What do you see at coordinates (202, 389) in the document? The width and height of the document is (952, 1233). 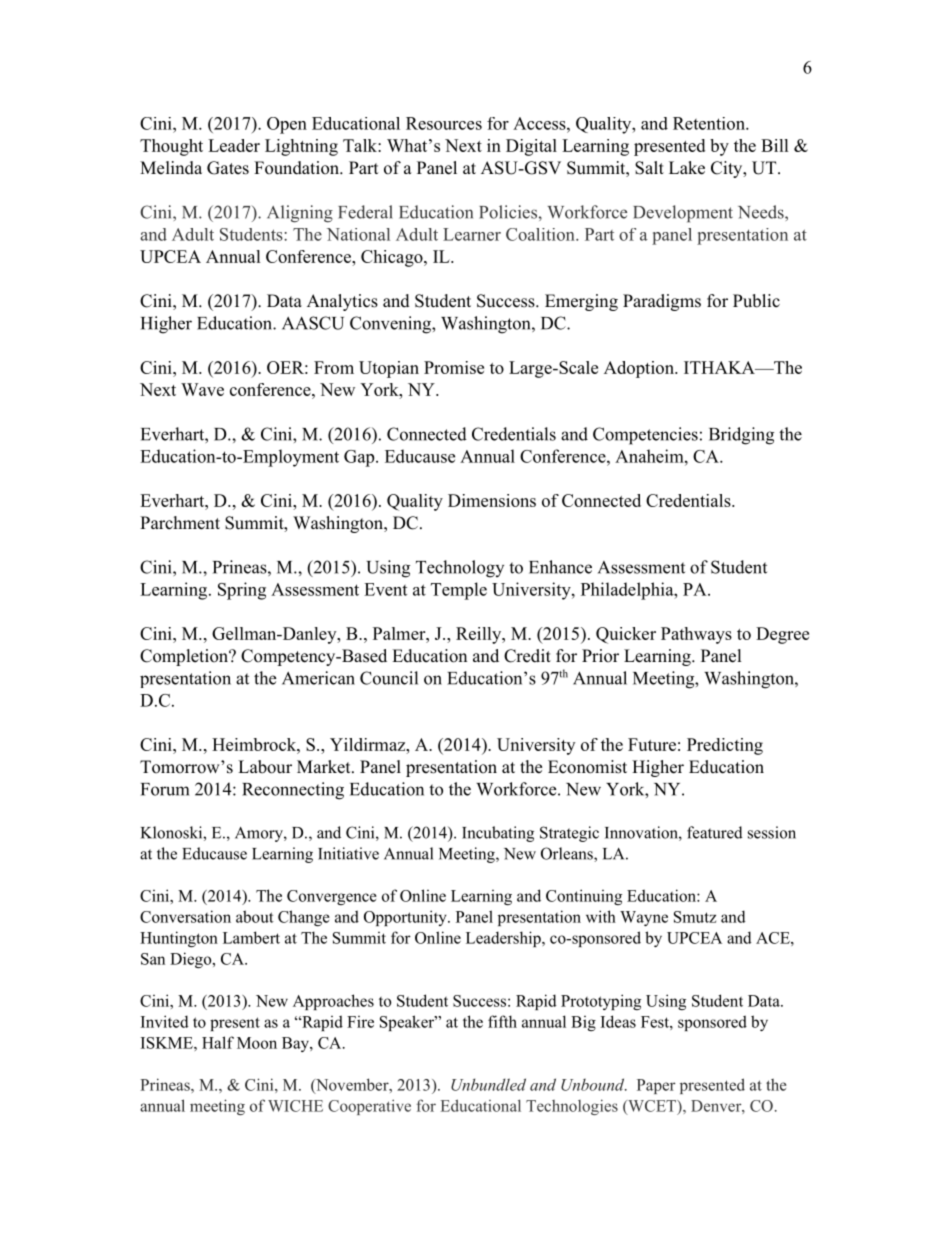 I see `Wave` at bounding box center [202, 389].
